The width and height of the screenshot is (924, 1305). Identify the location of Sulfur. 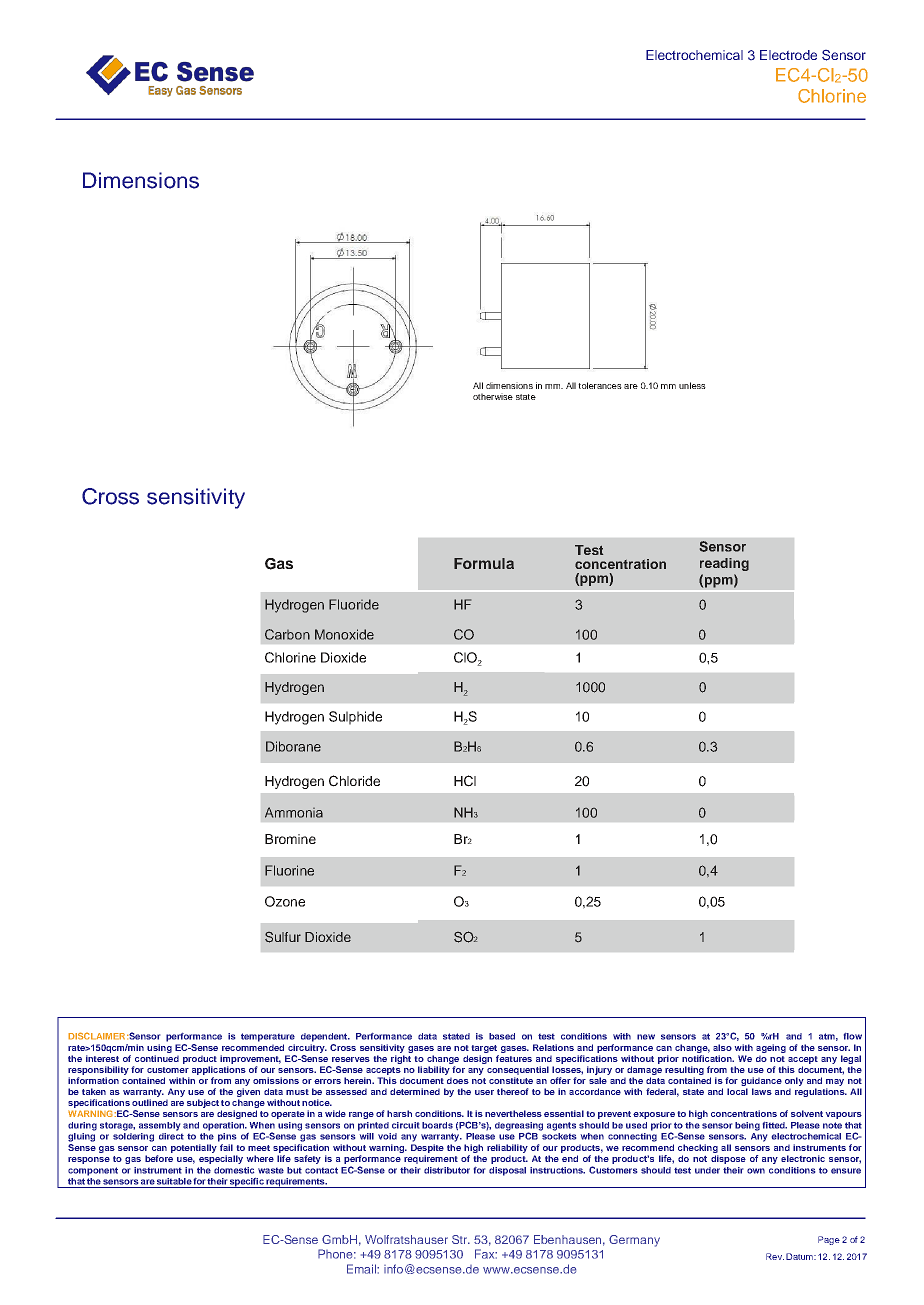
(283, 937).
